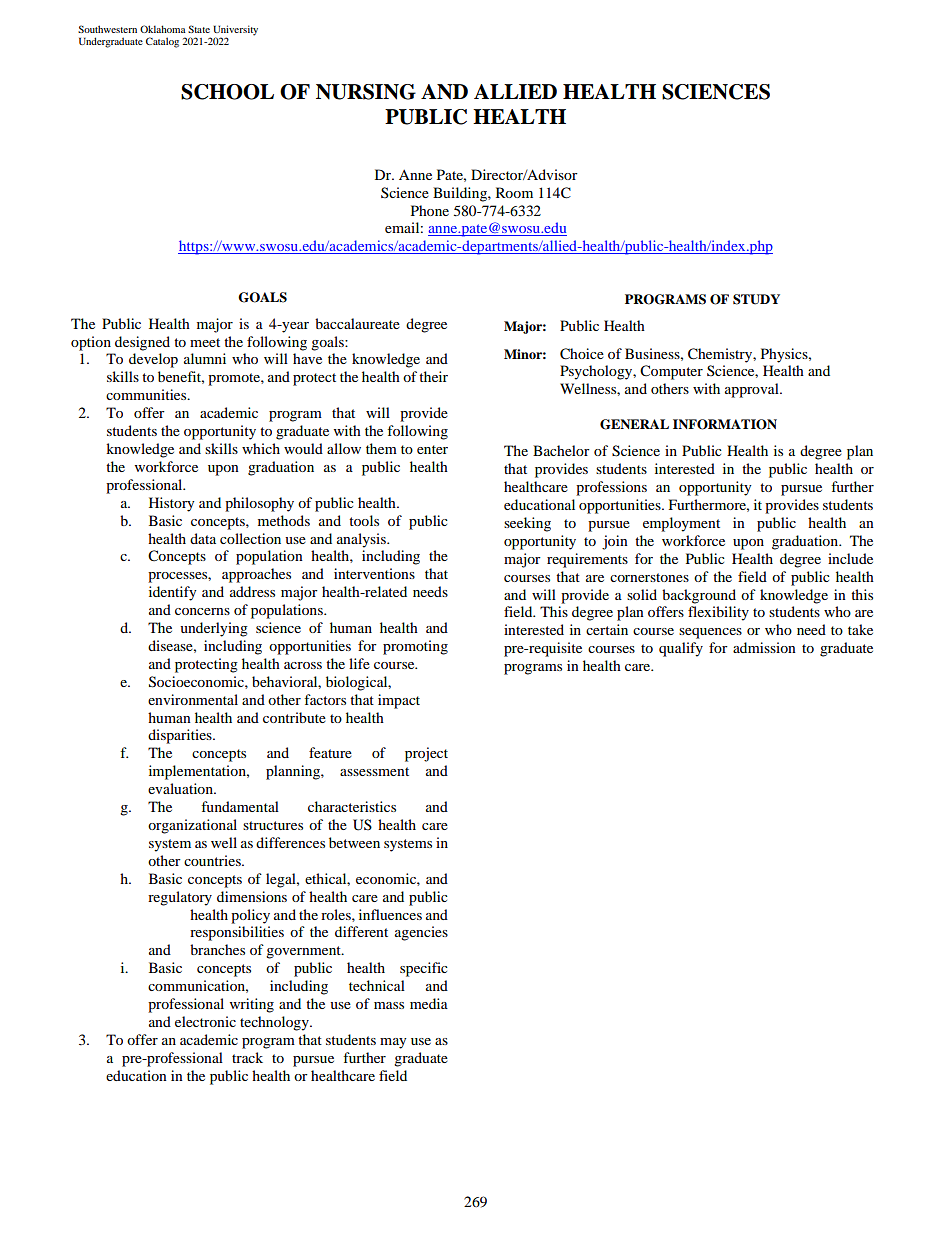 This screenshot has height=1233, width=952. What do you see at coordinates (203, 538) in the screenshot?
I see `data` at bounding box center [203, 538].
